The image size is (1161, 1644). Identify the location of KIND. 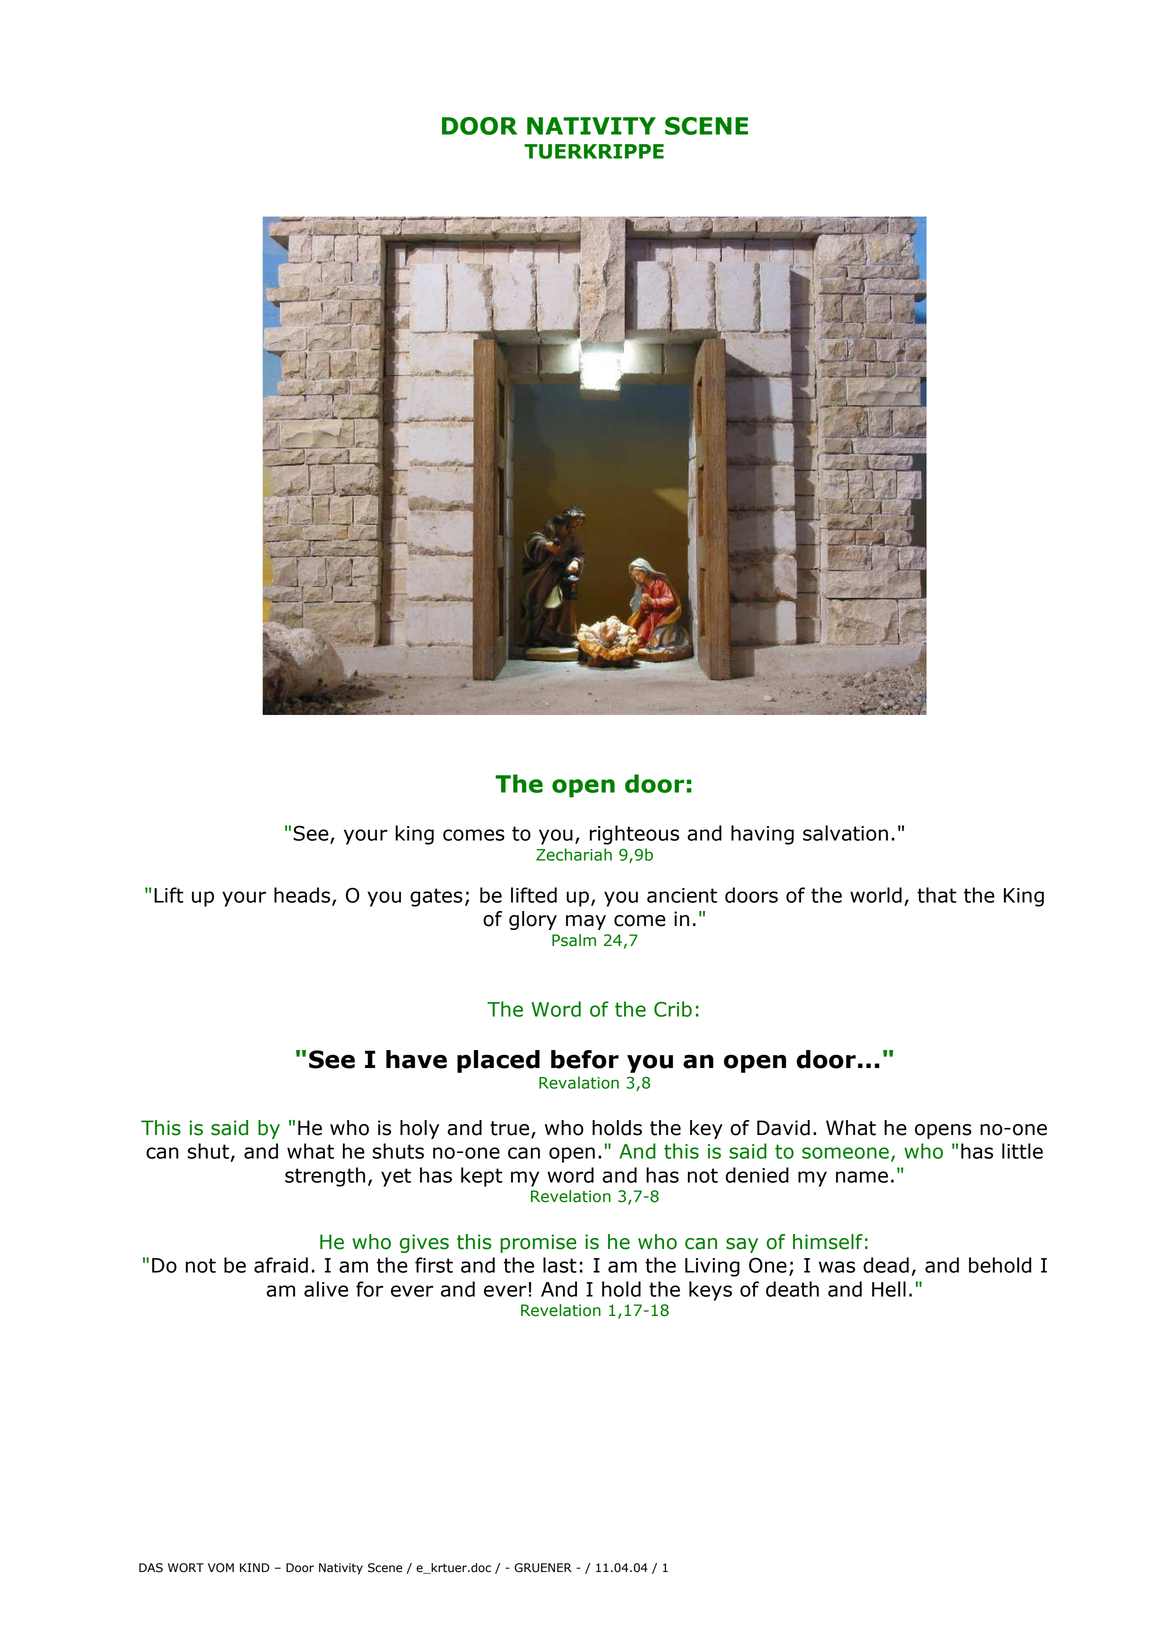
(255, 1567).
